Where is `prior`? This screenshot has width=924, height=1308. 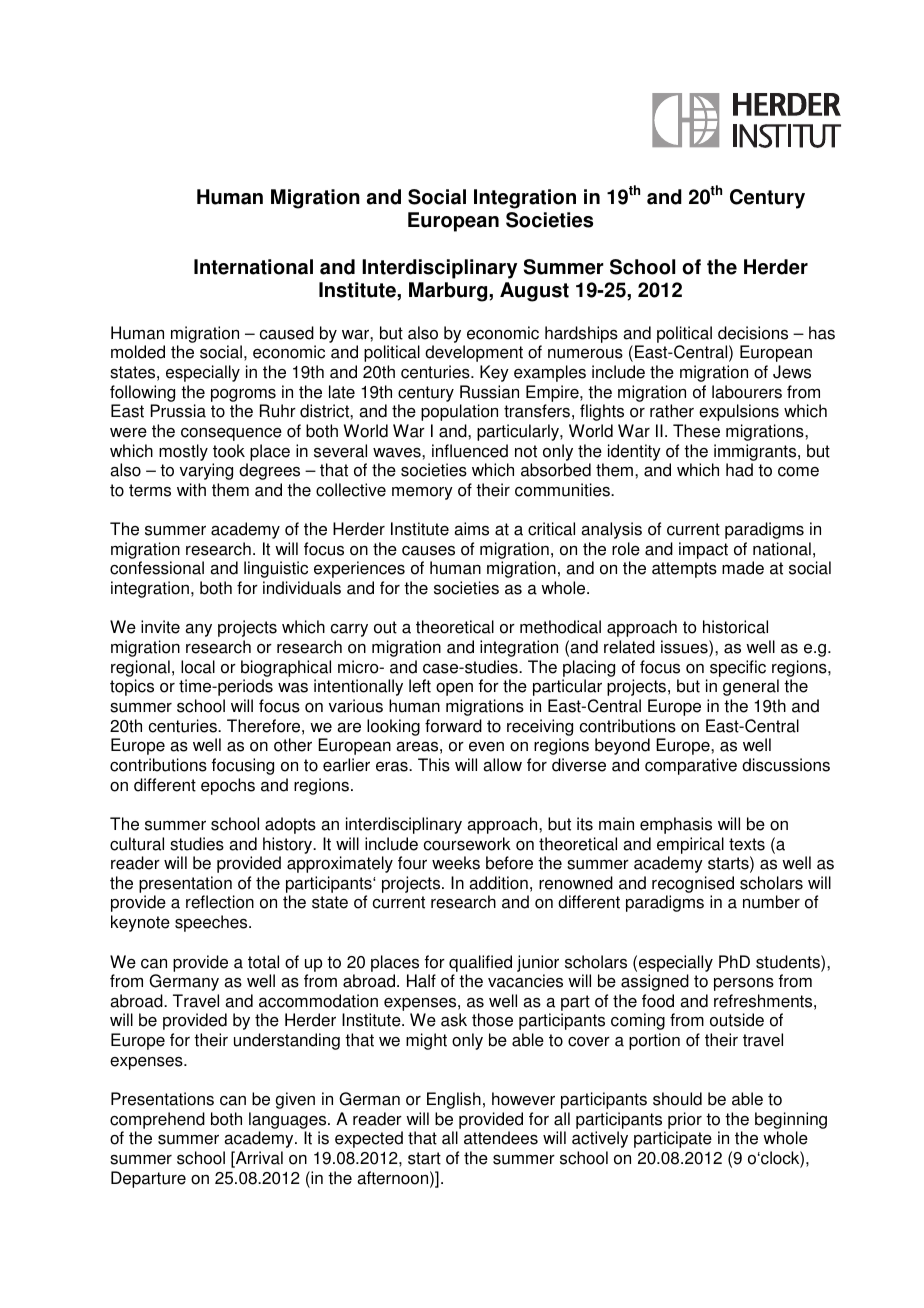
prior is located at coordinates (685, 1120).
